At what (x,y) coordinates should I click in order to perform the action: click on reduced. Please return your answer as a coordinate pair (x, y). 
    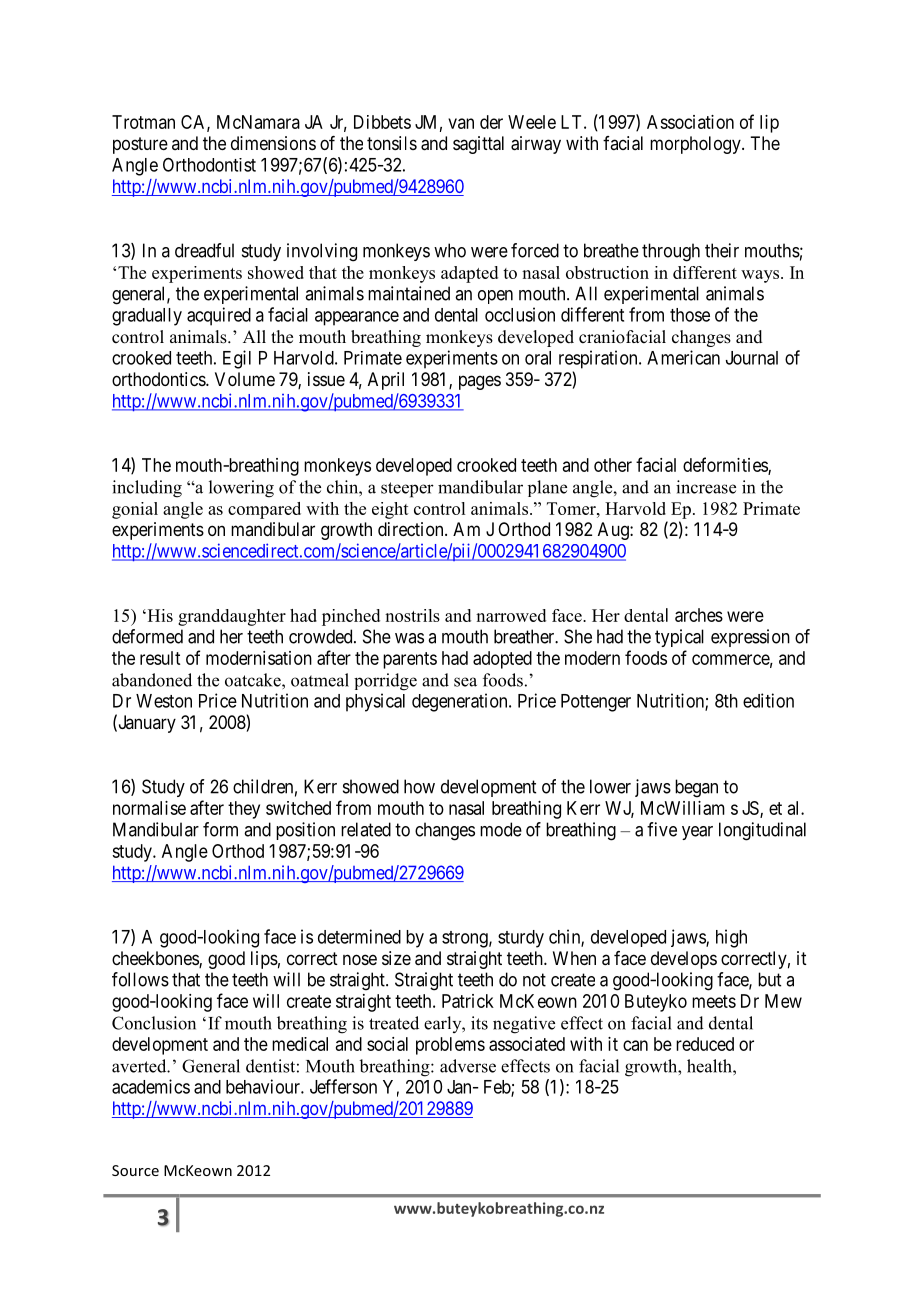
    Looking at the image, I should click on (705, 1044).
